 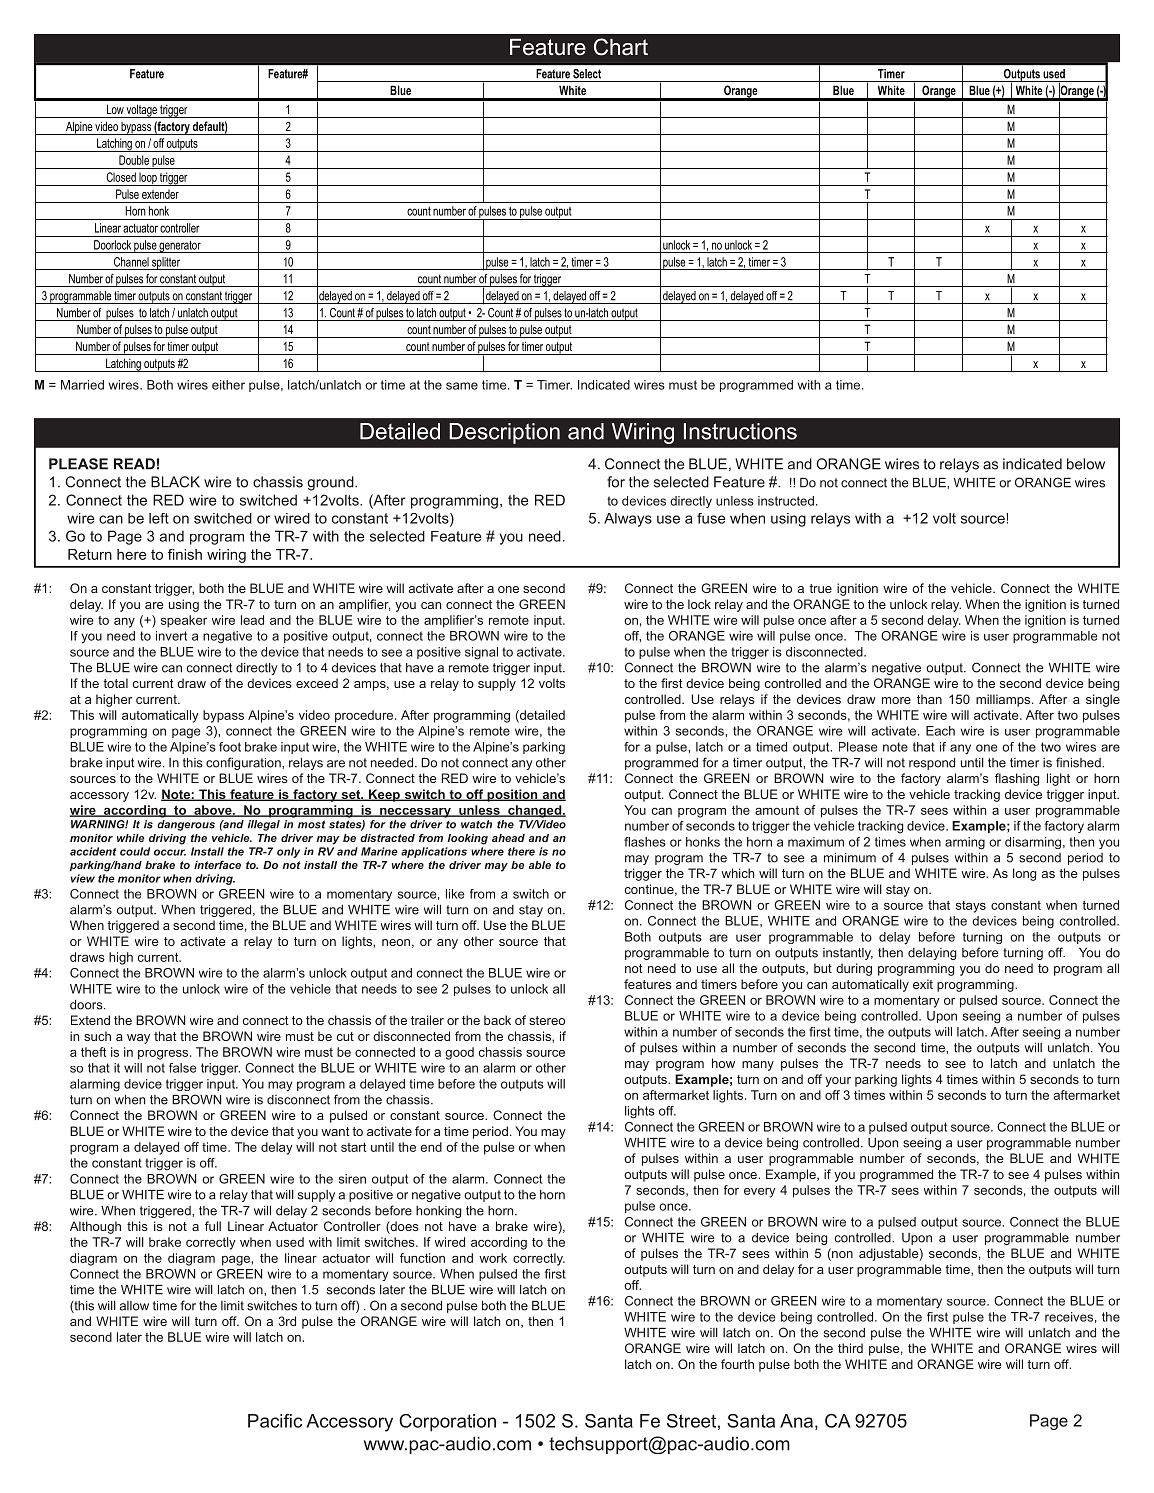 What do you see at coordinates (134, 1306) in the image?
I see `allow` at bounding box center [134, 1306].
